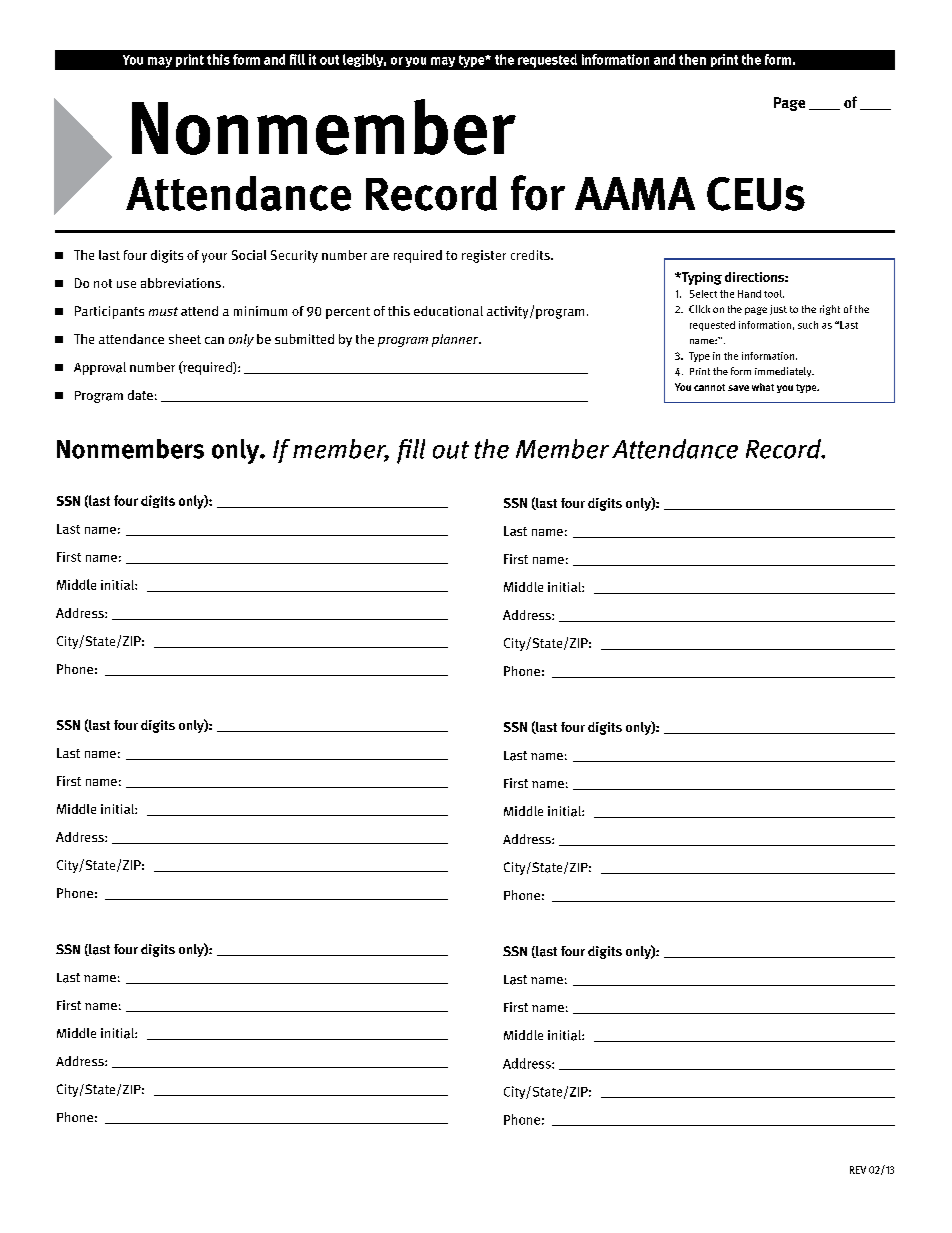 This image has width=952, height=1233. What do you see at coordinates (531, 255) in the image?
I see `credits` at bounding box center [531, 255].
